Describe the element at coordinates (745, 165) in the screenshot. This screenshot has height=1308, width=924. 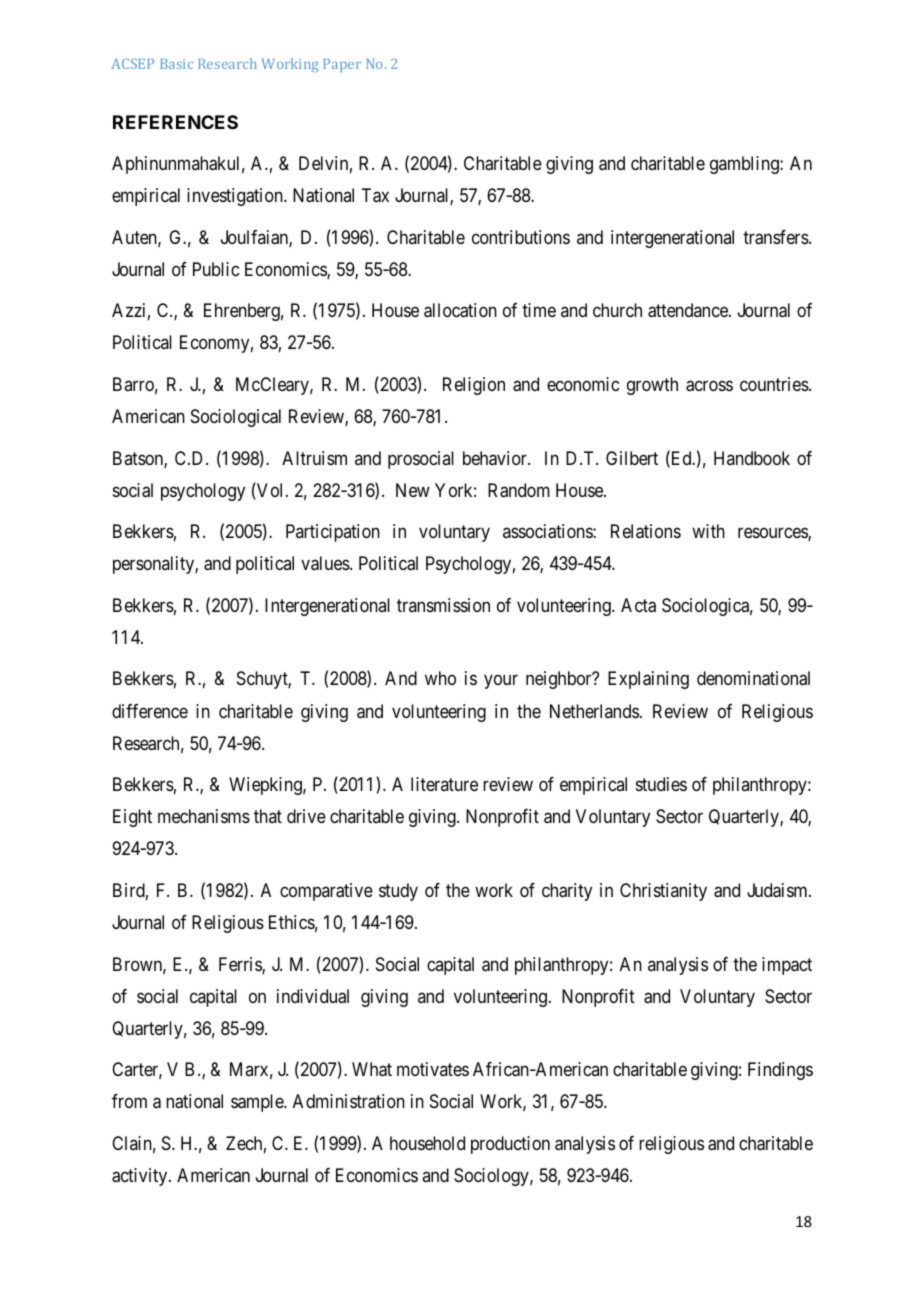
I see `gambling` at that location.
